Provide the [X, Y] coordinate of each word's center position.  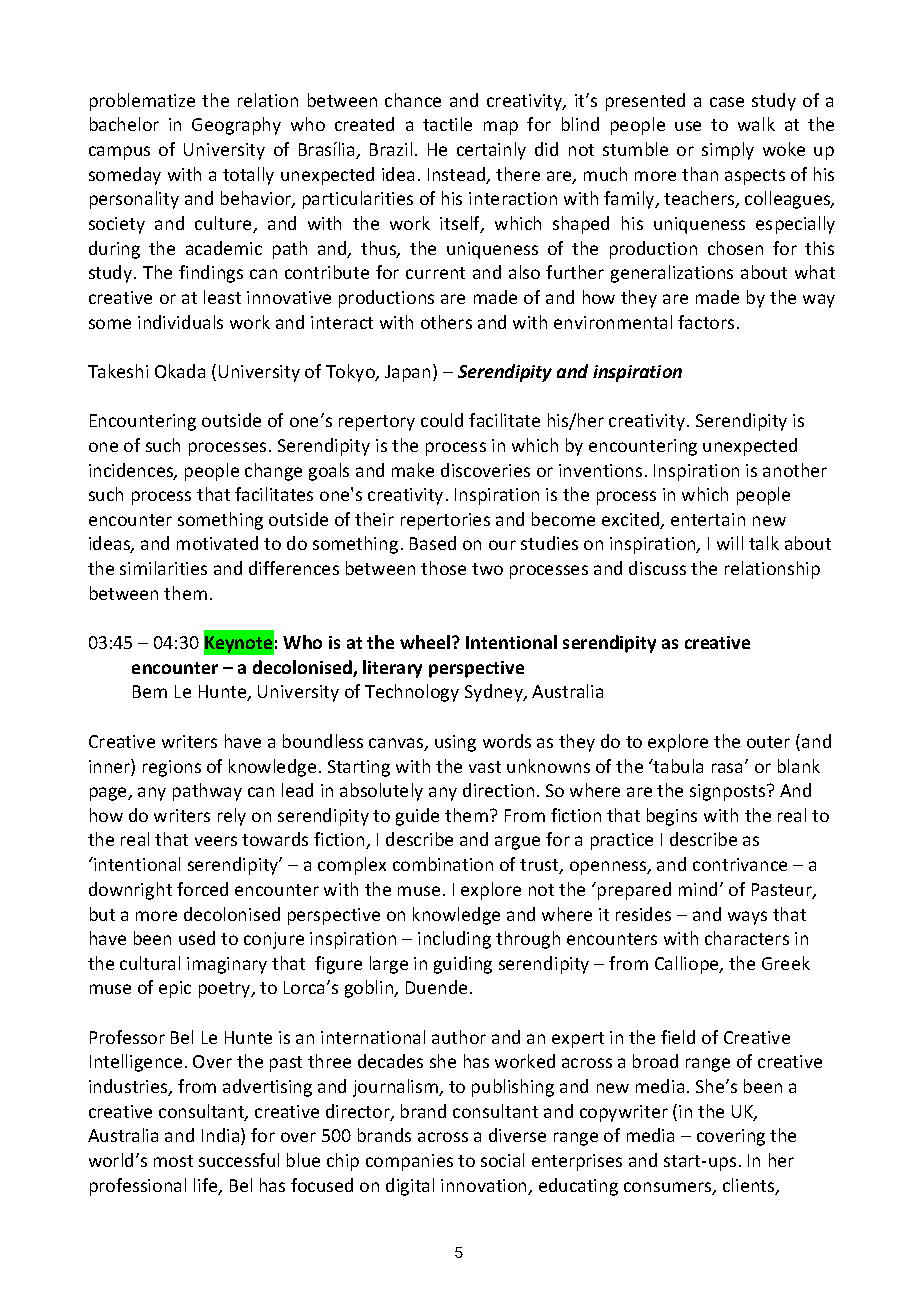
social [502, 1160]
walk [756, 124]
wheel [426, 642]
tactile [447, 124]
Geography [236, 126]
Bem [150, 691]
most [173, 1161]
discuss [657, 568]
